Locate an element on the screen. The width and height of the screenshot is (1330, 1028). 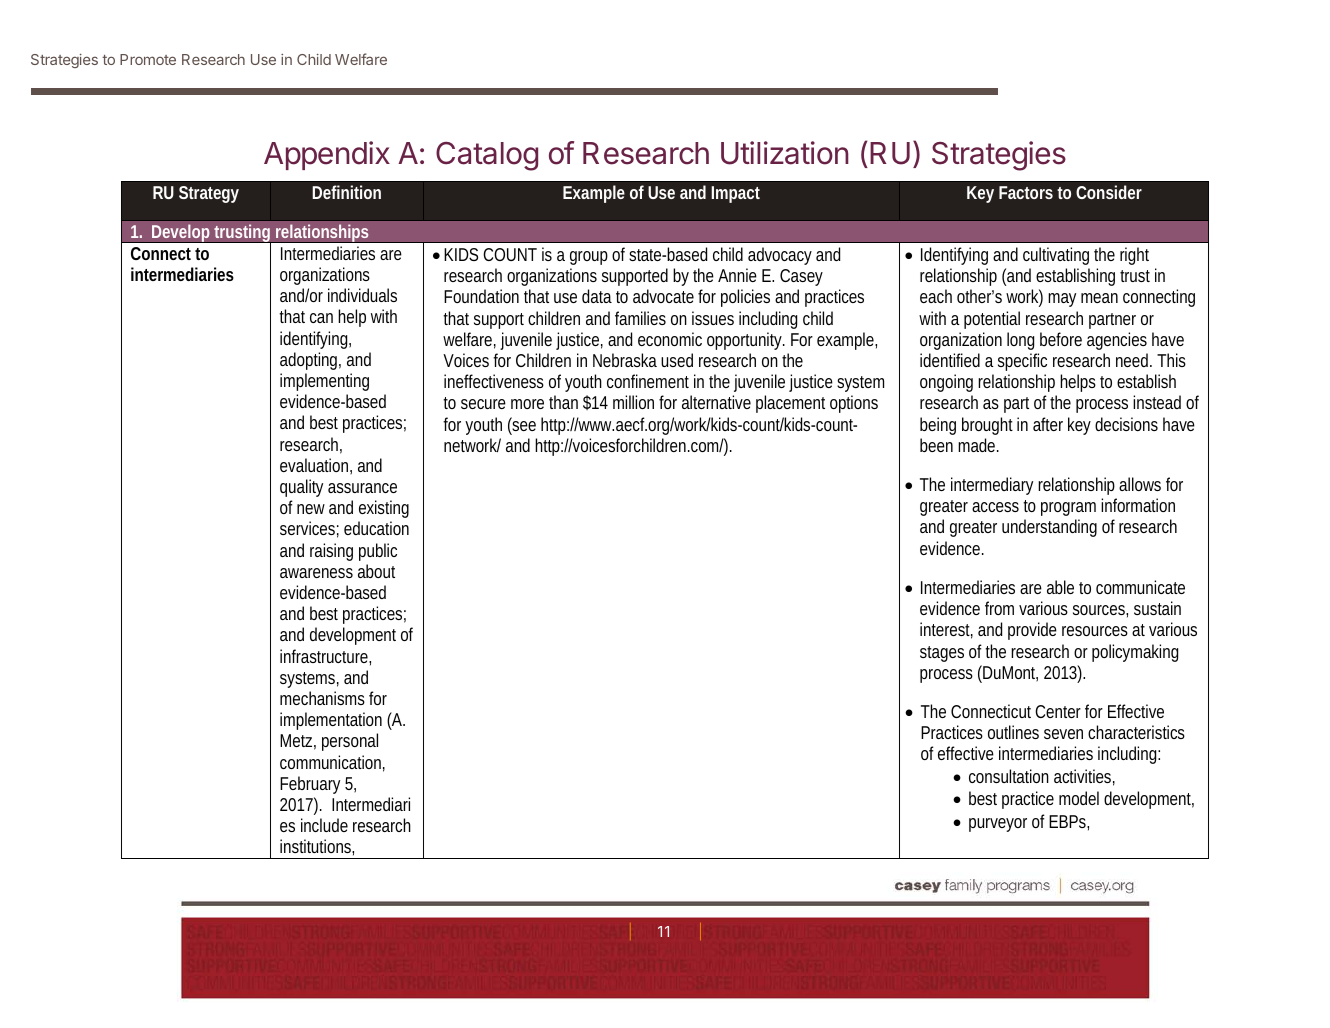
Promote is located at coordinates (148, 59).
